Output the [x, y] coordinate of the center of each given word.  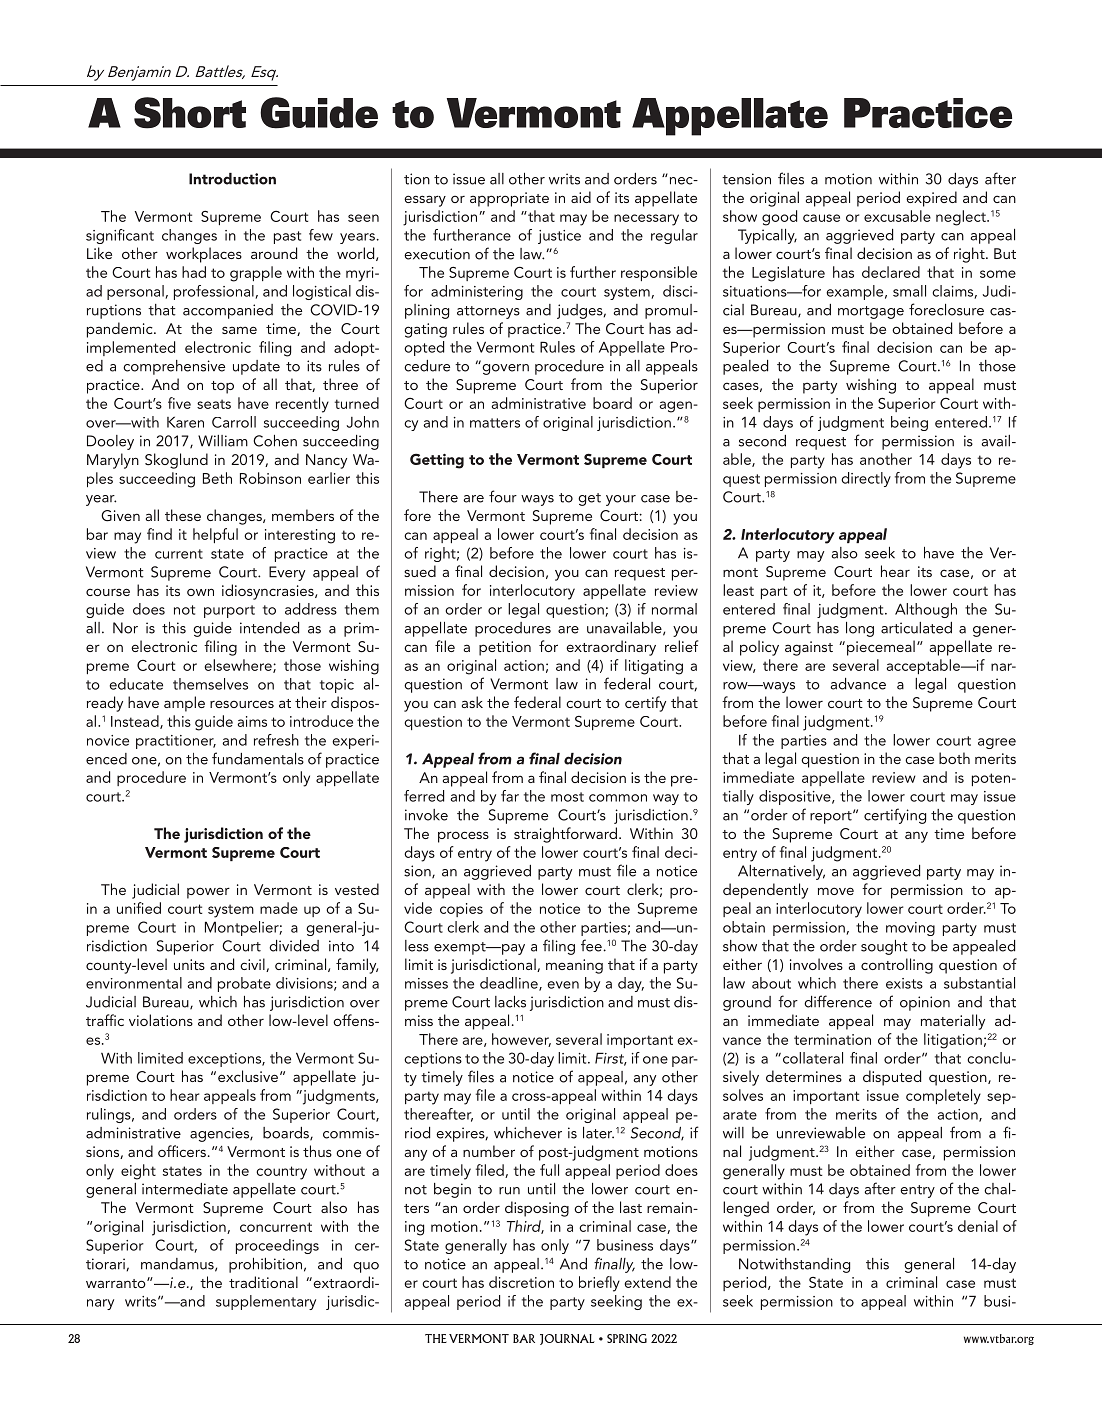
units [189, 964]
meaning [574, 966]
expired [931, 199]
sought [884, 947]
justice [559, 237]
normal [674, 609]
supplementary [266, 1302]
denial [978, 1226]
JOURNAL [567, 1339]
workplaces [204, 255]
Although [926, 610]
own [200, 592]
